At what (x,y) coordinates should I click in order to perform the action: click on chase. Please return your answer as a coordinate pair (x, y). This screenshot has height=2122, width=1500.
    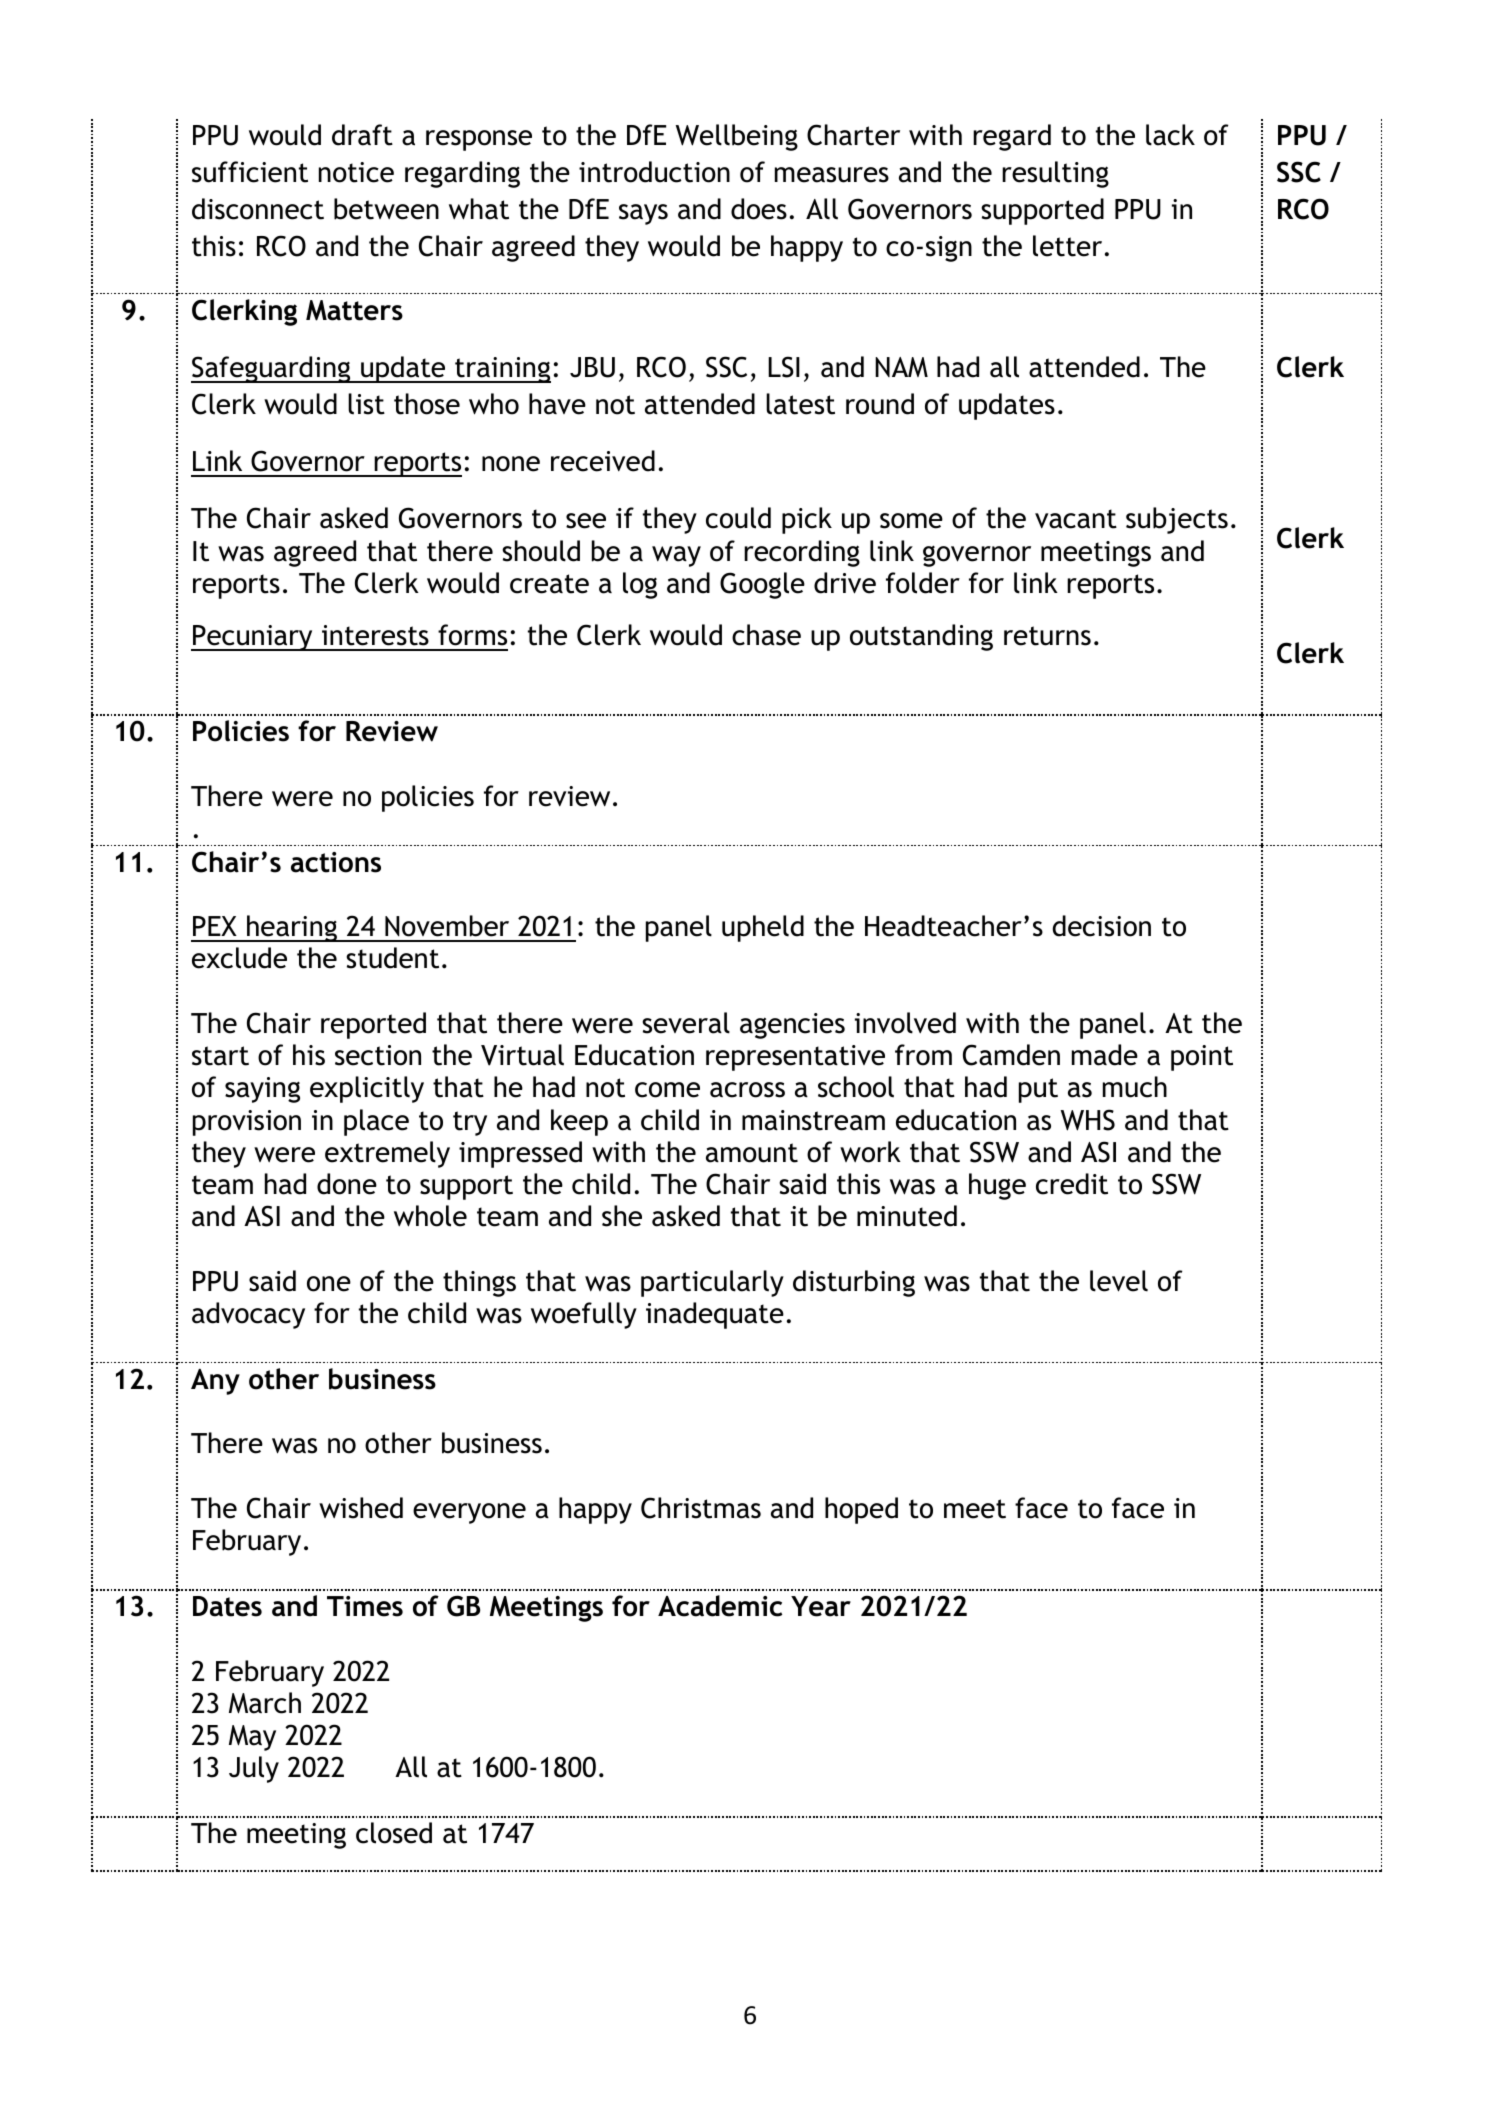
    Looking at the image, I should click on (766, 635).
